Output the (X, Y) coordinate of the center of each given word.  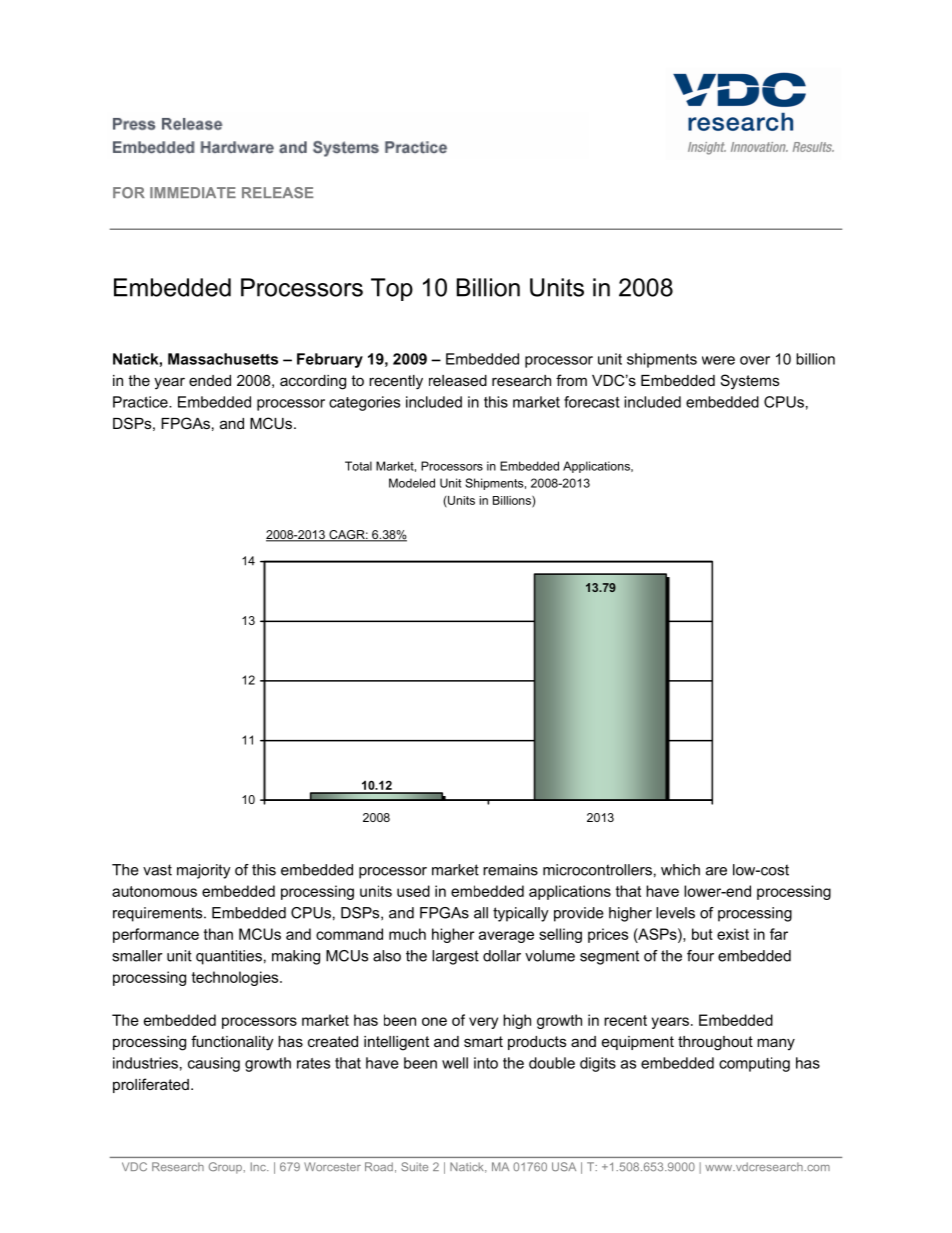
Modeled (412, 483)
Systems (750, 382)
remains (510, 870)
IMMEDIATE (193, 192)
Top (392, 289)
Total (358, 466)
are (716, 871)
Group (226, 1168)
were (718, 360)
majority (204, 871)
